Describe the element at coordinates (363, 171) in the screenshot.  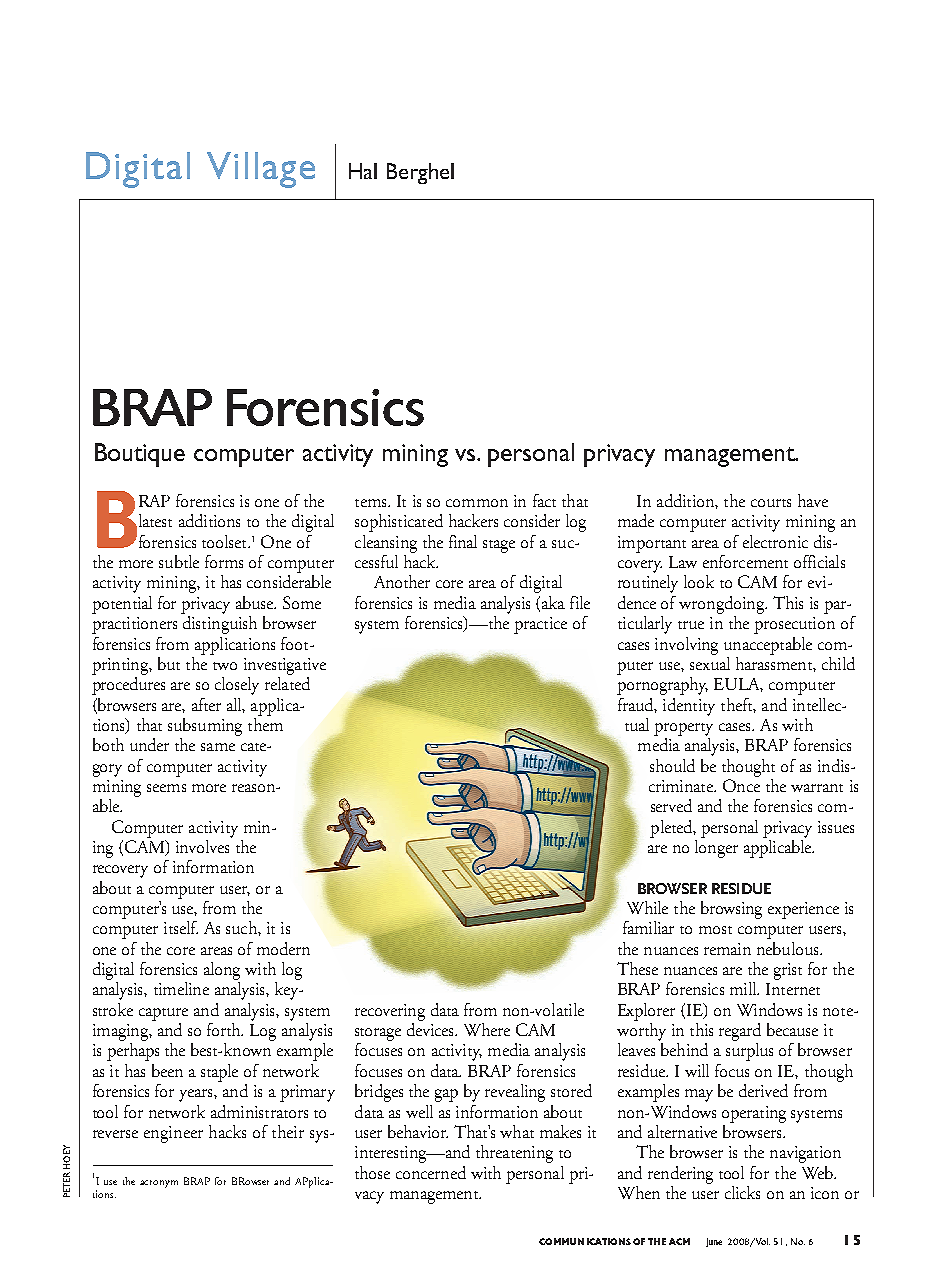
I see `Hal` at that location.
